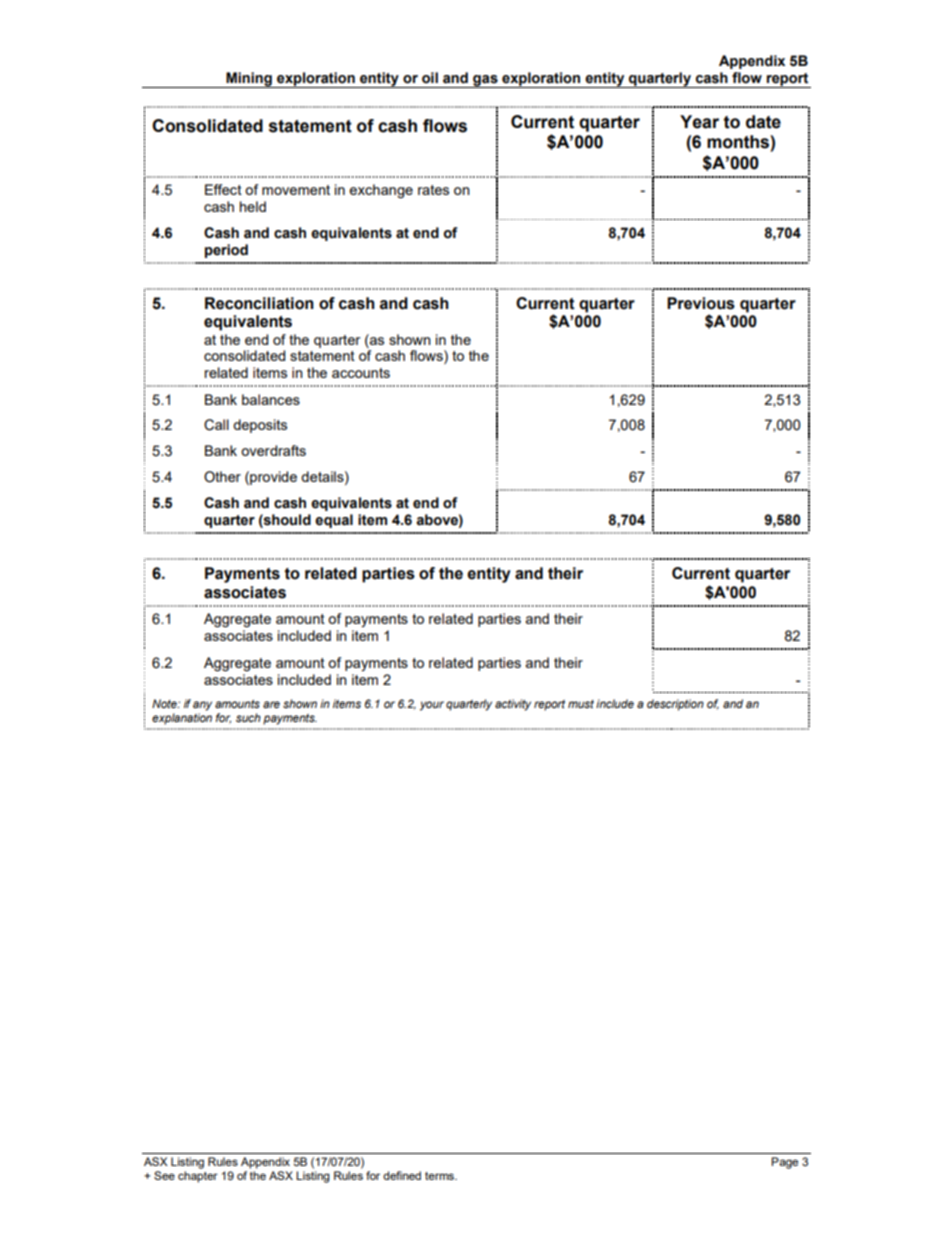  What do you see at coordinates (699, 122) in the screenshot?
I see `Year` at bounding box center [699, 122].
